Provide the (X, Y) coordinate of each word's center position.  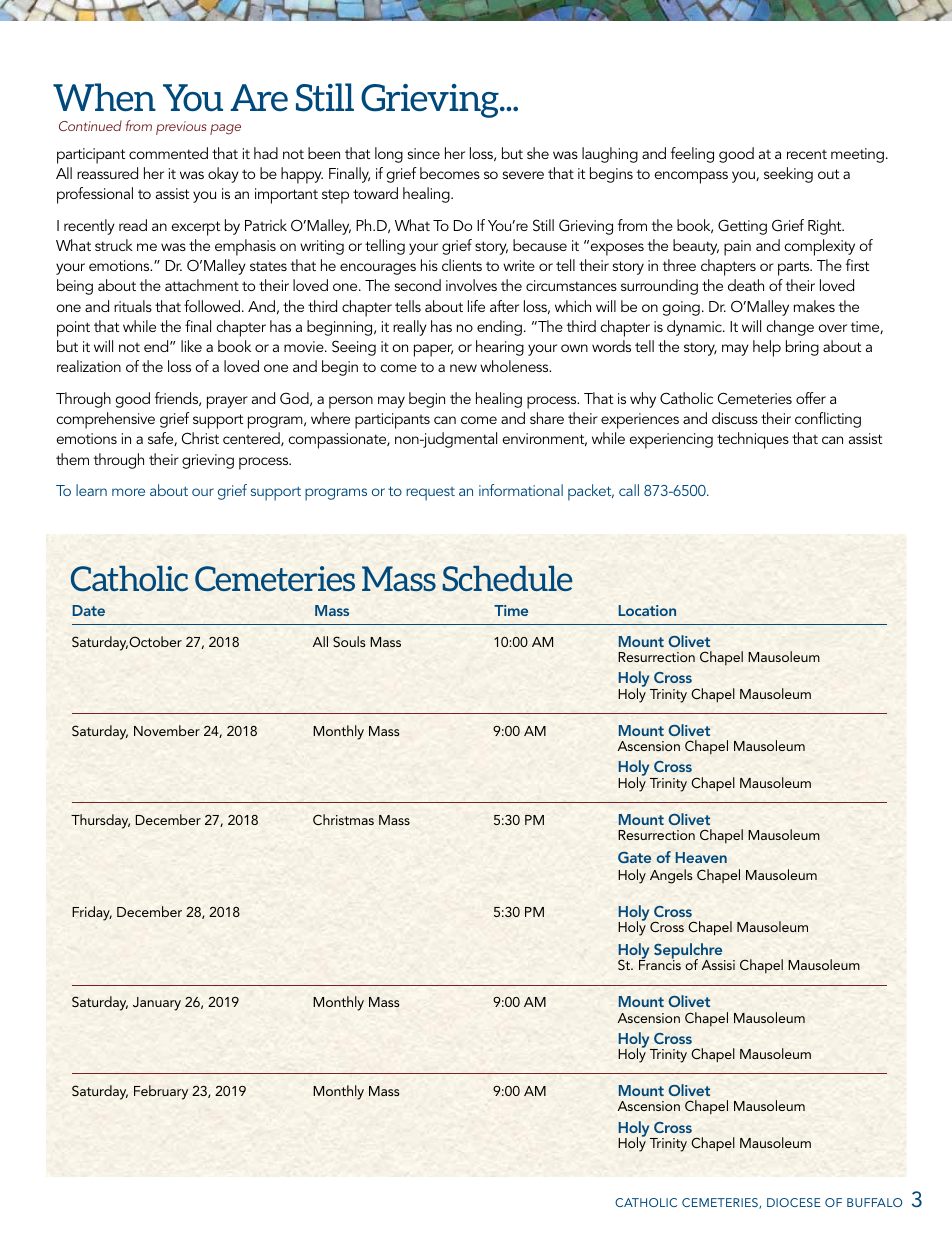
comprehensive (105, 420)
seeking (788, 175)
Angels (671, 876)
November (167, 730)
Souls (349, 641)
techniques (753, 440)
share (547, 418)
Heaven (701, 857)
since (424, 153)
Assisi (718, 965)
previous (181, 128)
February (161, 1092)
